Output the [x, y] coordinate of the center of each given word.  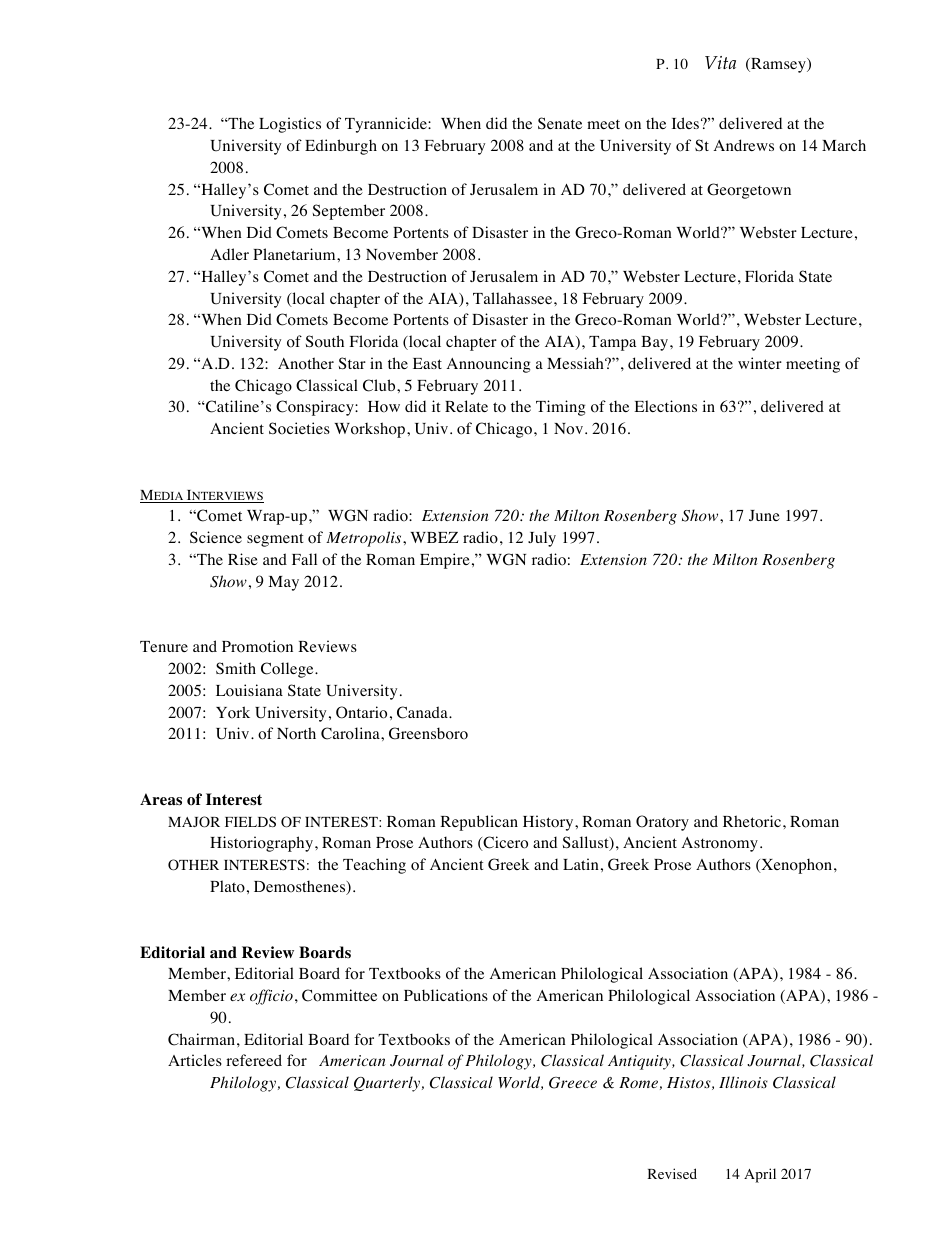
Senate [560, 123]
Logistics [290, 125]
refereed [254, 1060]
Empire [445, 561]
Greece [573, 1083]
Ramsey [778, 65]
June [764, 515]
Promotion [257, 646]
